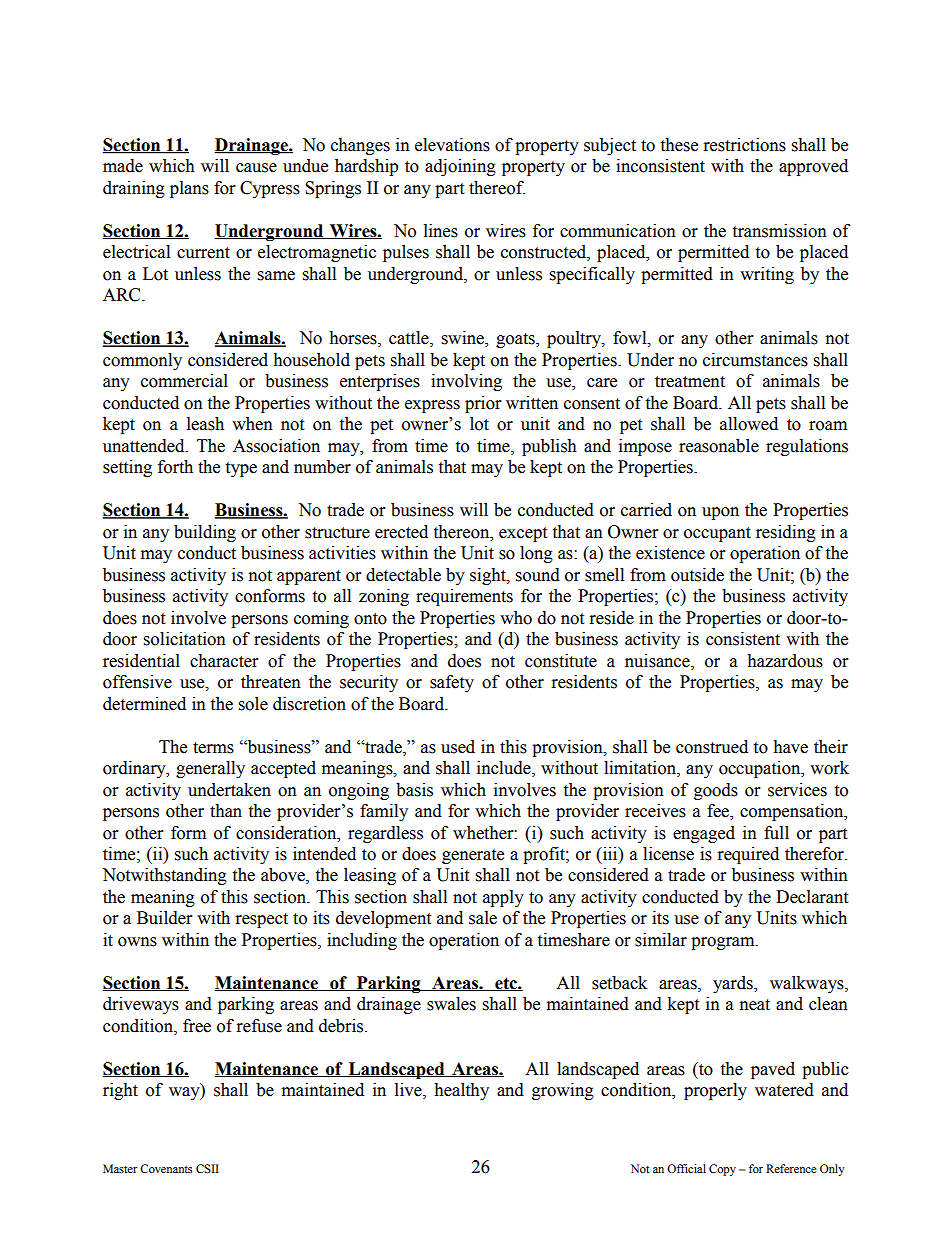 Image resolution: width=952 pixels, height=1233 pixels. What do you see at coordinates (503, 898) in the page?
I see `apply` at bounding box center [503, 898].
